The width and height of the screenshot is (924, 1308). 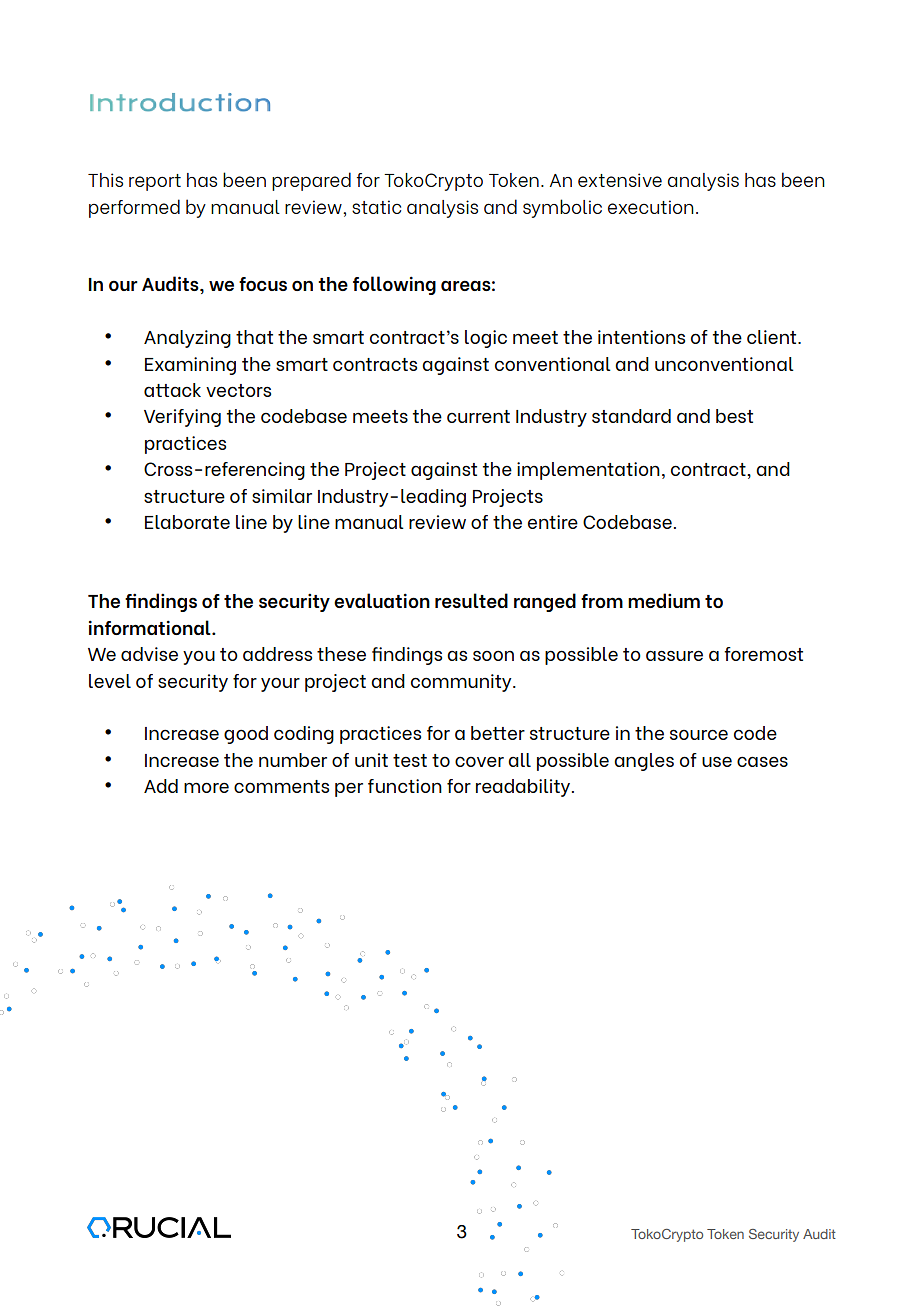 I want to click on test, so click(x=410, y=760).
